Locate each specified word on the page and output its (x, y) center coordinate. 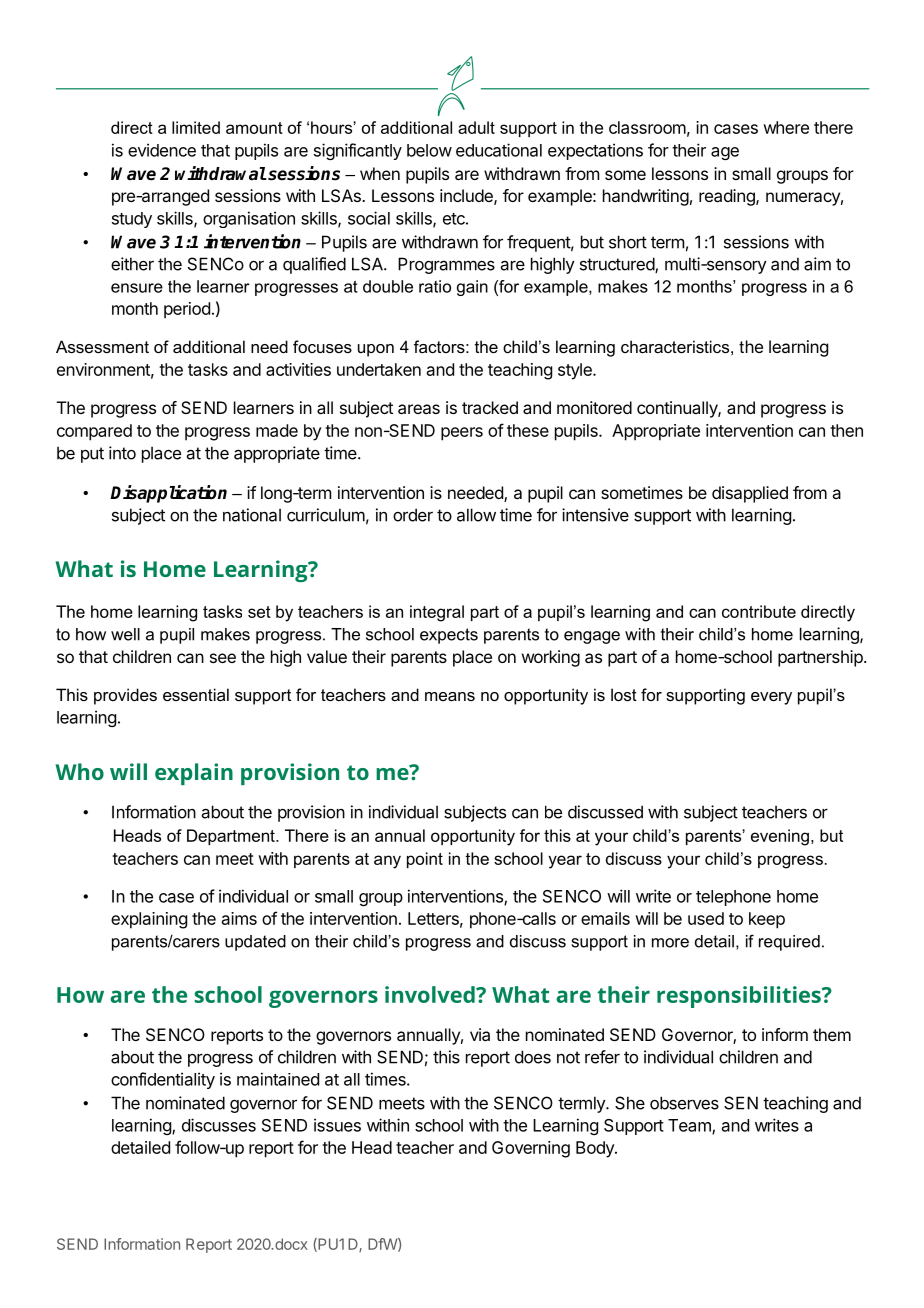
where (786, 127)
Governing (531, 1149)
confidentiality (163, 1080)
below (429, 150)
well (125, 634)
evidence (162, 150)
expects (449, 636)
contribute (759, 611)
